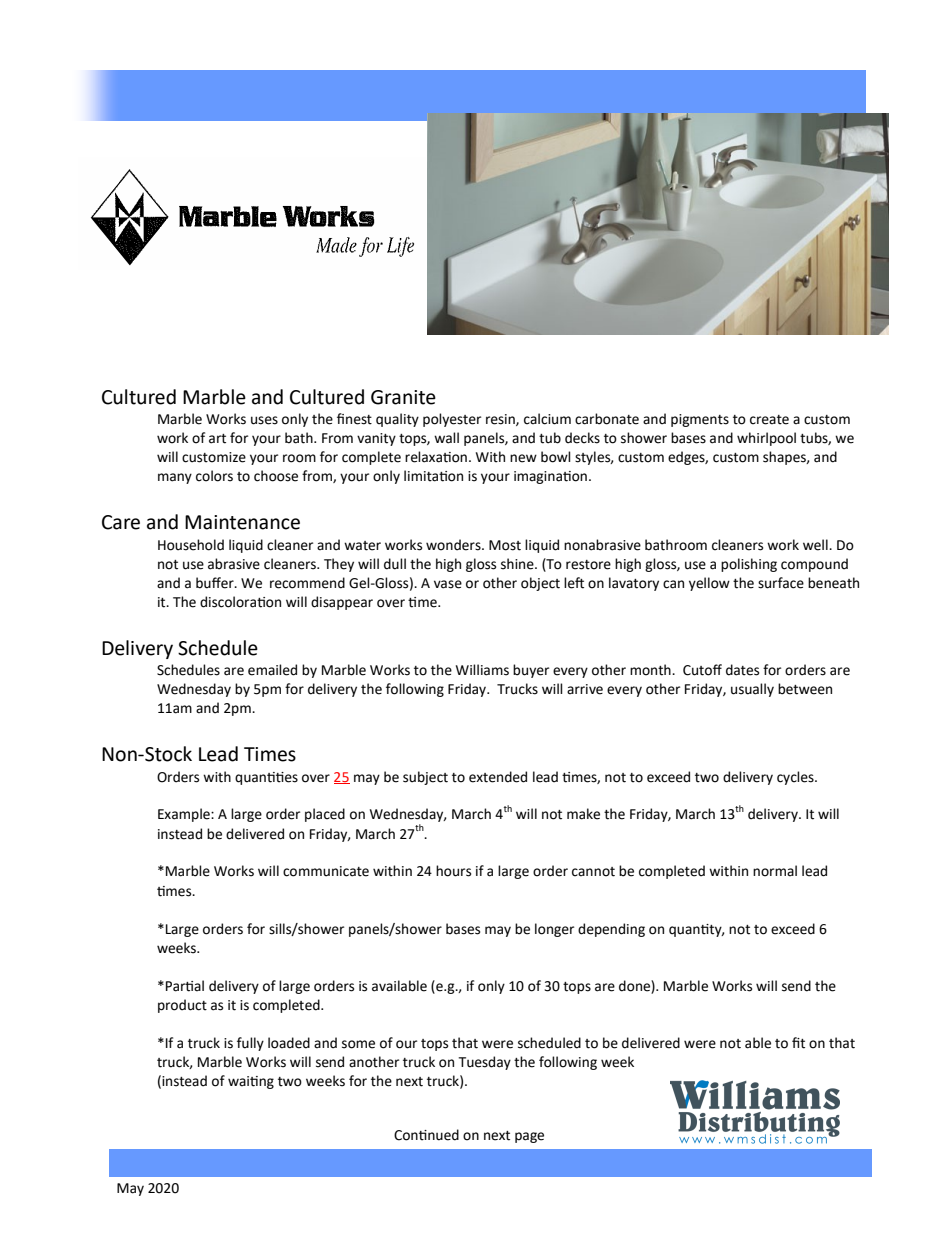 The height and width of the screenshot is (1233, 952). Describe the element at coordinates (426, 1135) in the screenshot. I see `Continued` at that location.
